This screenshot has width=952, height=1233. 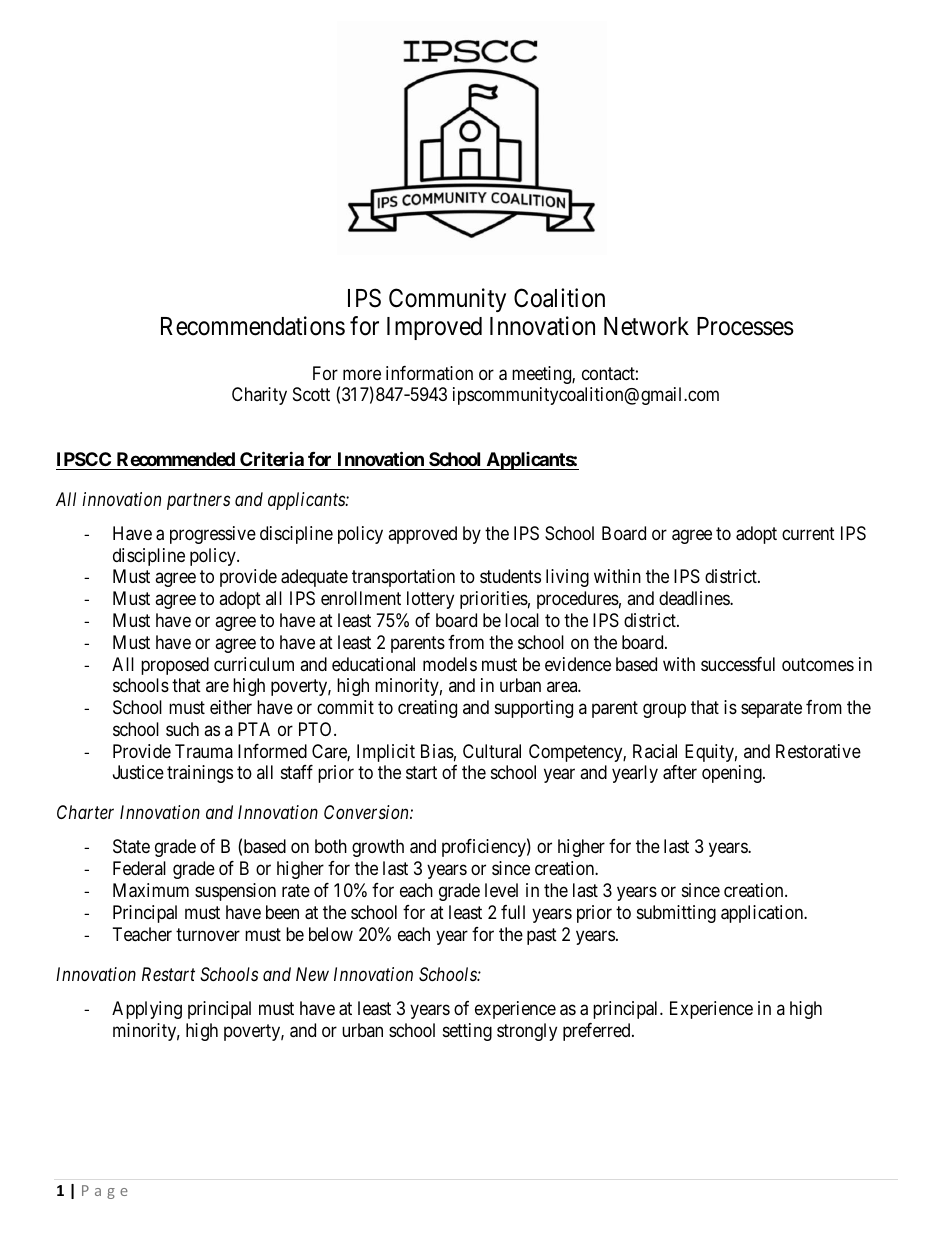 What do you see at coordinates (434, 328) in the screenshot?
I see `Improved` at bounding box center [434, 328].
